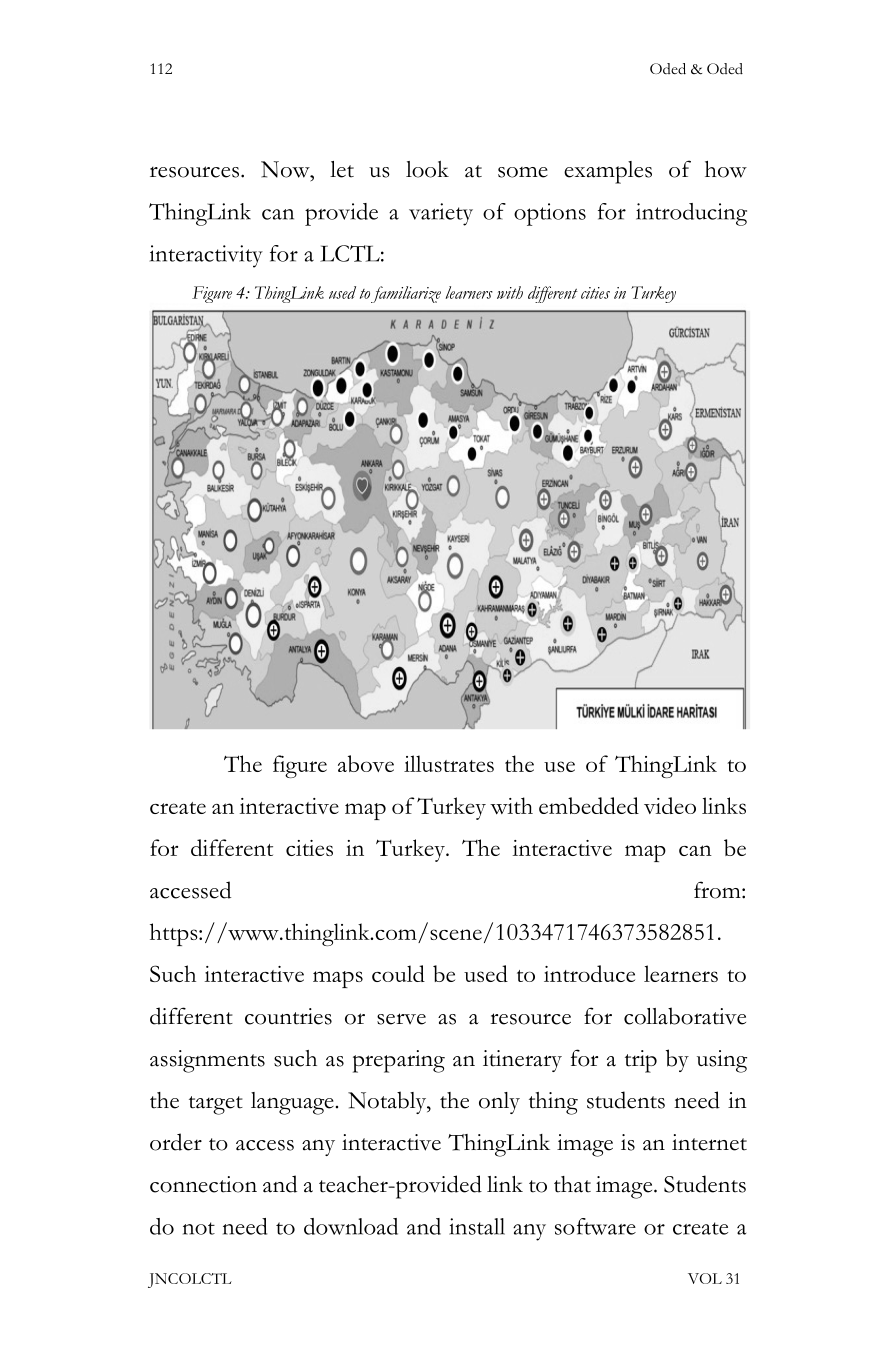  Describe the element at coordinates (286, 169) in the page. I see `Now` at that location.
